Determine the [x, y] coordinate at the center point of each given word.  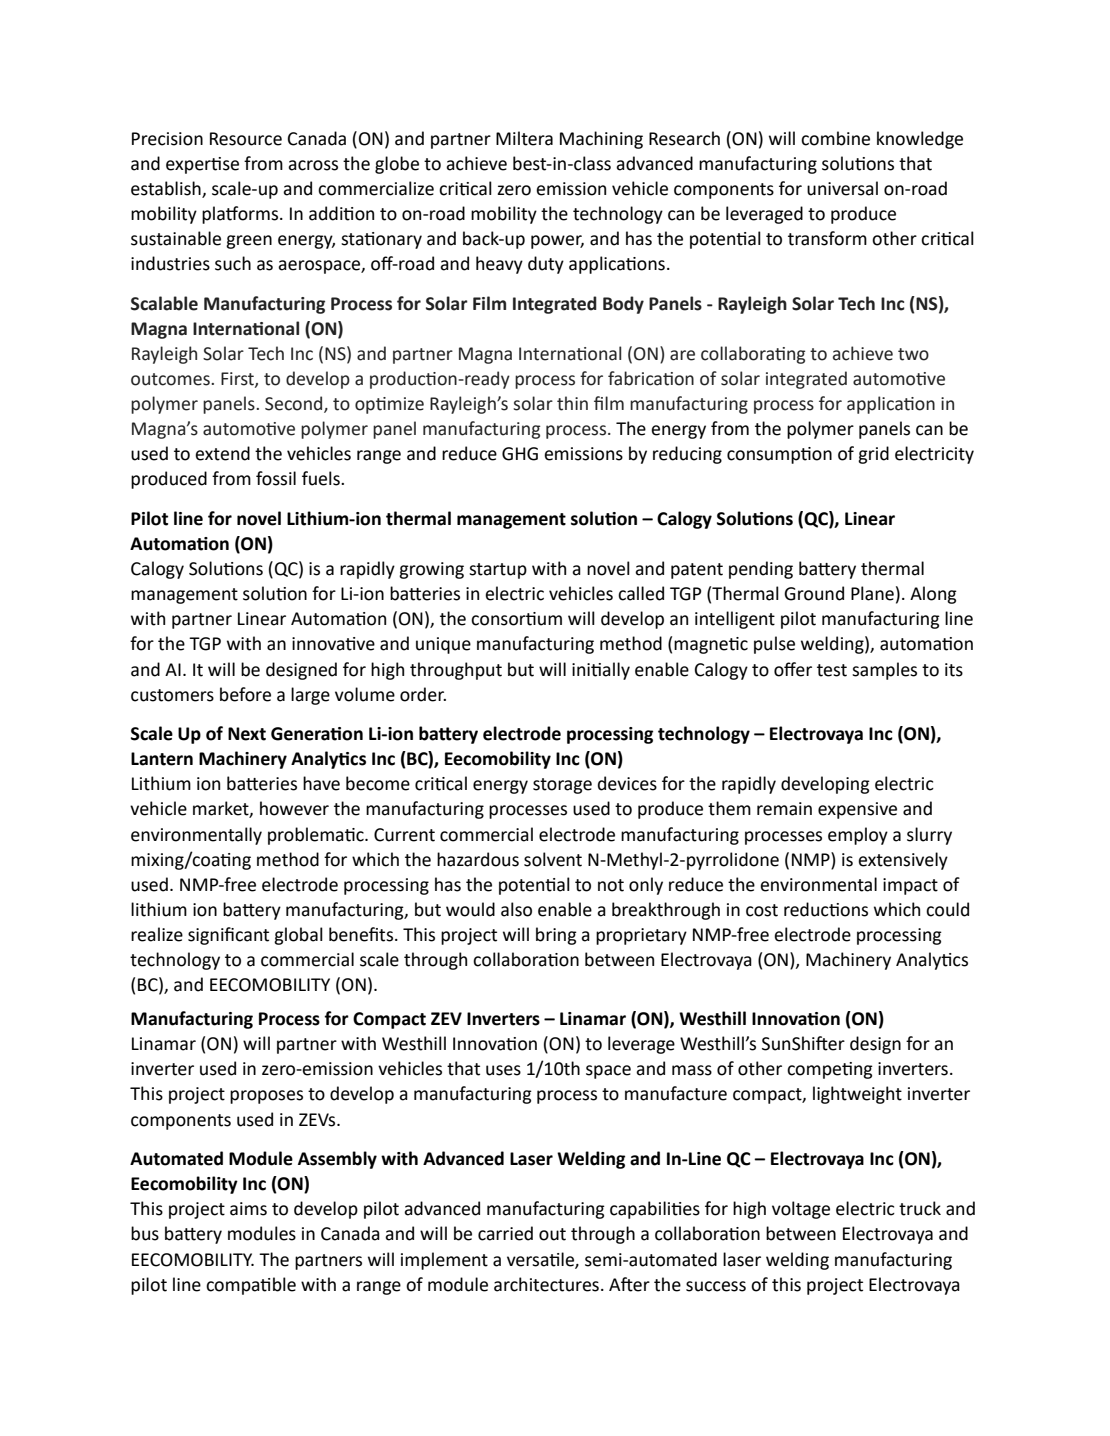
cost [762, 910]
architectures [546, 1284]
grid [873, 455]
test [832, 670]
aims [248, 1209]
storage [562, 786]
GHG [520, 454]
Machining [601, 140]
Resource [246, 139]
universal [842, 188]
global [298, 936]
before [245, 694]
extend [222, 453]
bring [556, 936]
